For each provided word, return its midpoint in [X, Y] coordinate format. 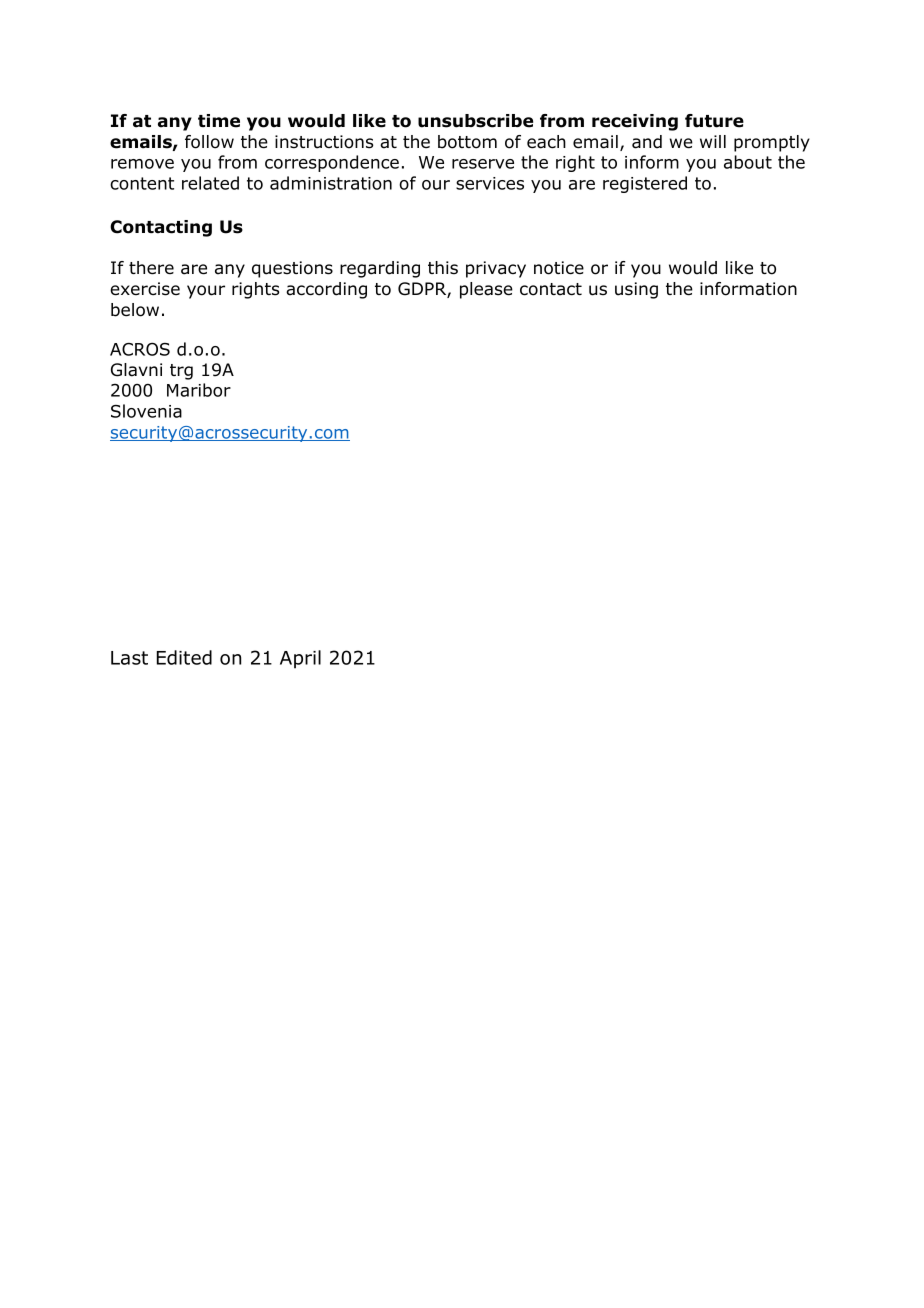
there [151, 268]
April [300, 659]
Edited [184, 657]
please [486, 290]
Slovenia [146, 411]
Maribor [199, 390]
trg [181, 372]
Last [129, 658]
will [713, 141]
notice [559, 268]
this [443, 268]
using [636, 290]
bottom [467, 142]
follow [209, 142]
